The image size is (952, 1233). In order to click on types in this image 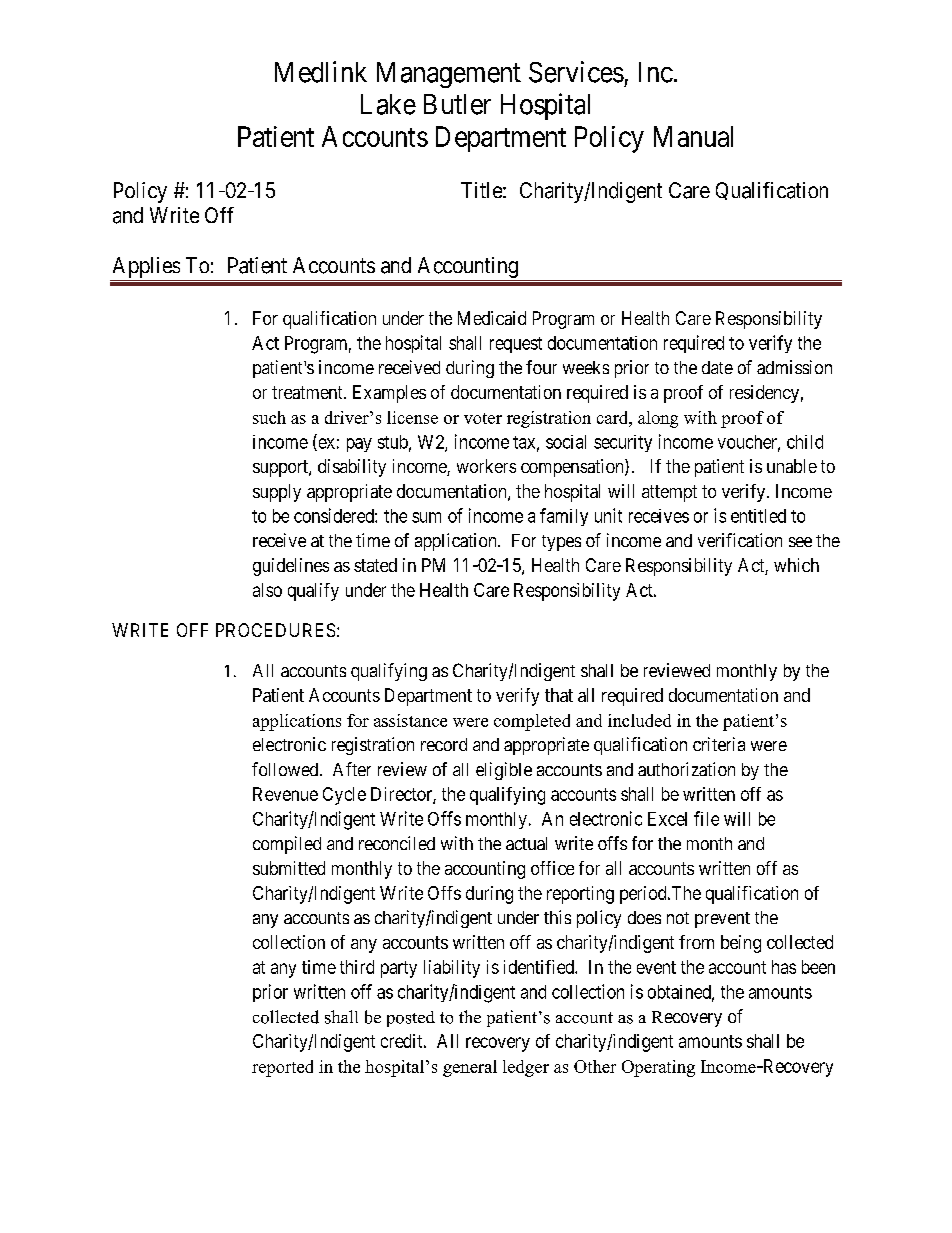, I will do `click(561, 543)`.
